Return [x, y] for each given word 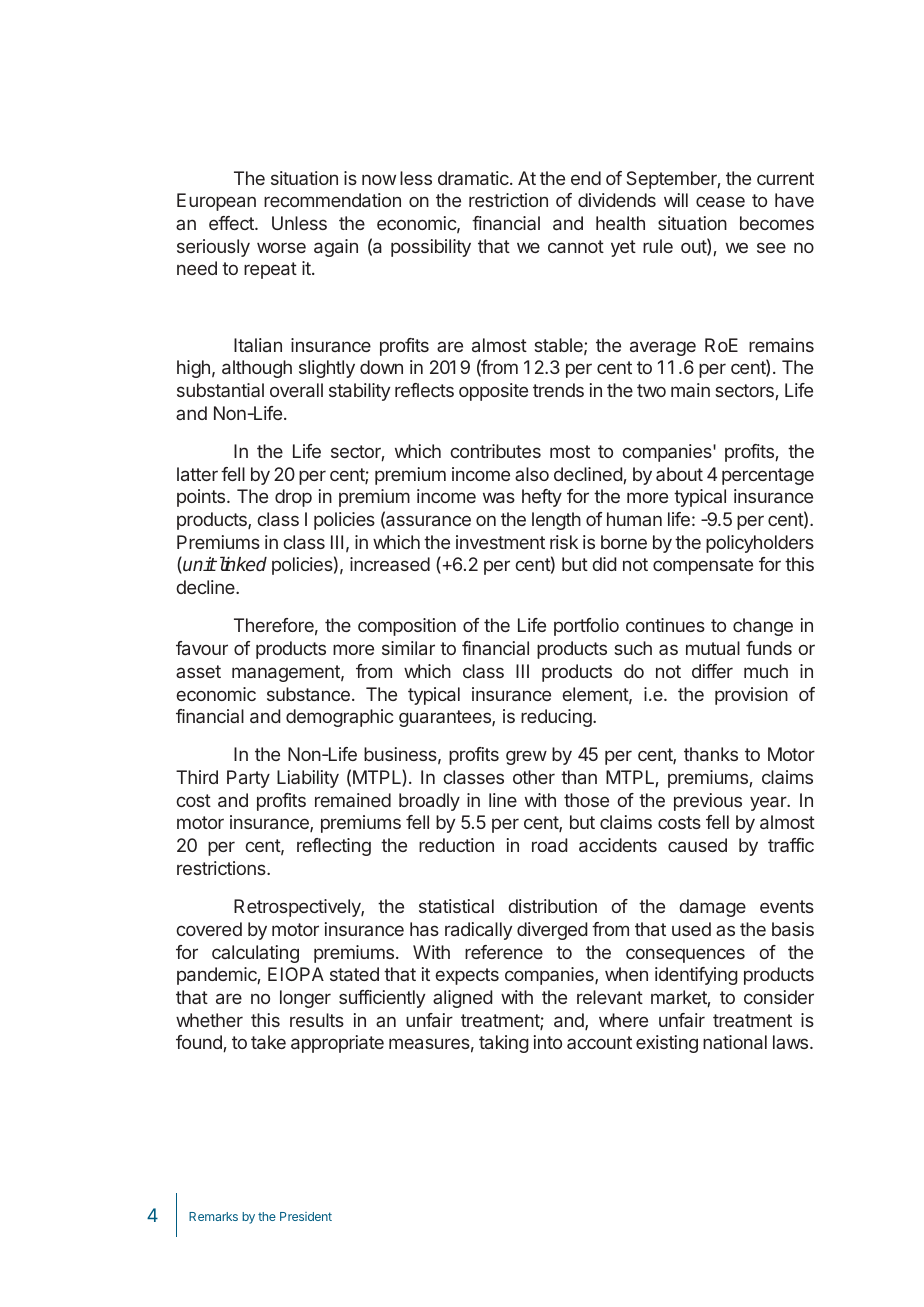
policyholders [760, 544]
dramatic [474, 178]
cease [720, 201]
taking [504, 1044]
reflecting [334, 847]
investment [500, 542]
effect [232, 223]
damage [712, 908]
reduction [456, 845]
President [306, 1216]
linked [241, 564]
